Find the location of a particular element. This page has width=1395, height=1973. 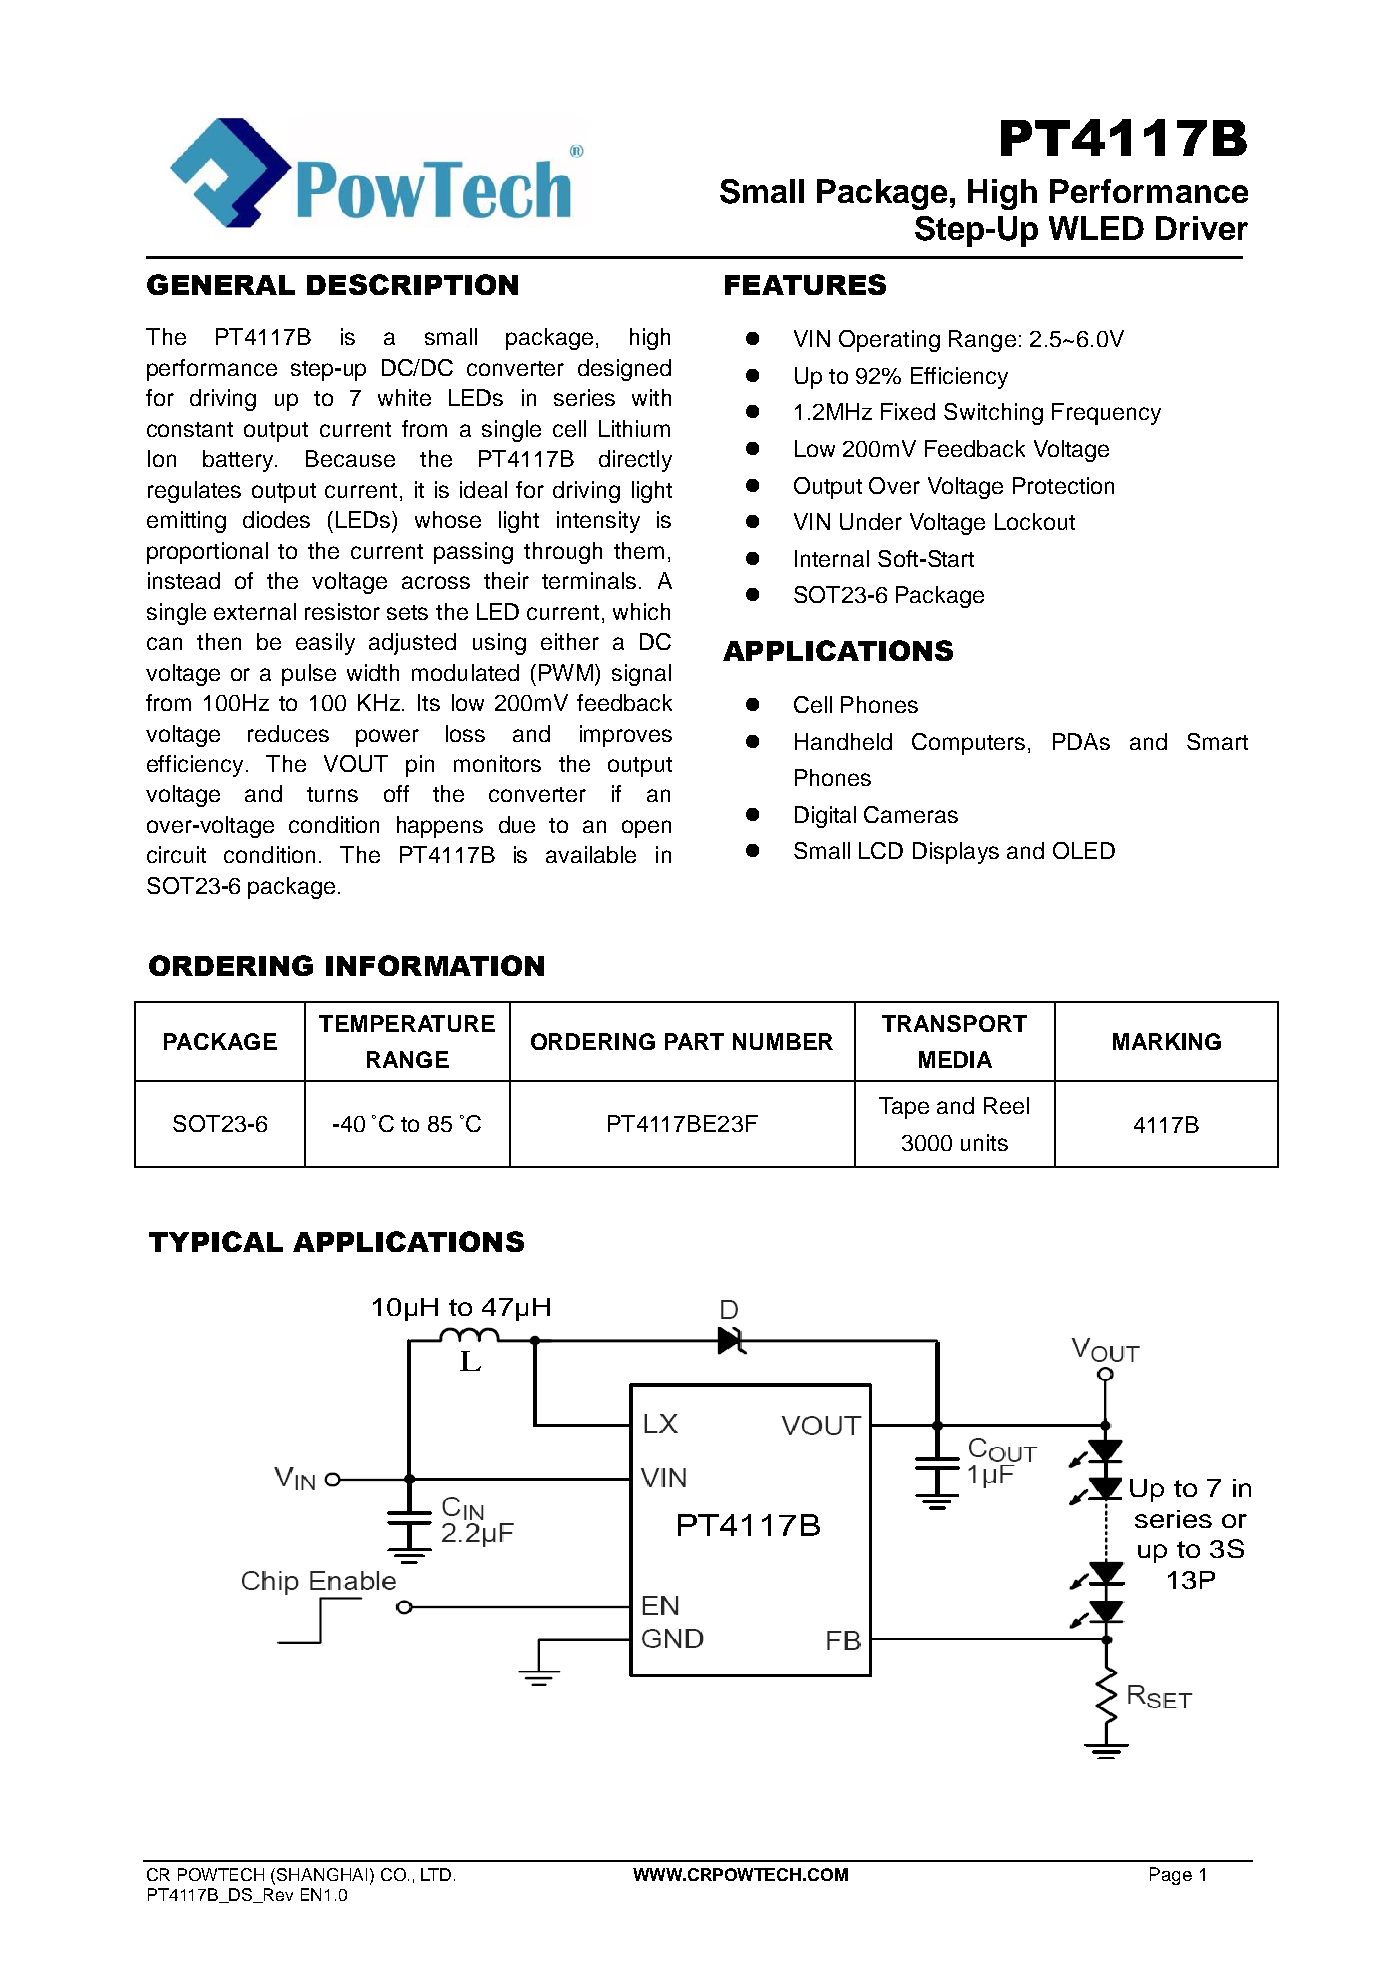

OLED is located at coordinates (1084, 850).
